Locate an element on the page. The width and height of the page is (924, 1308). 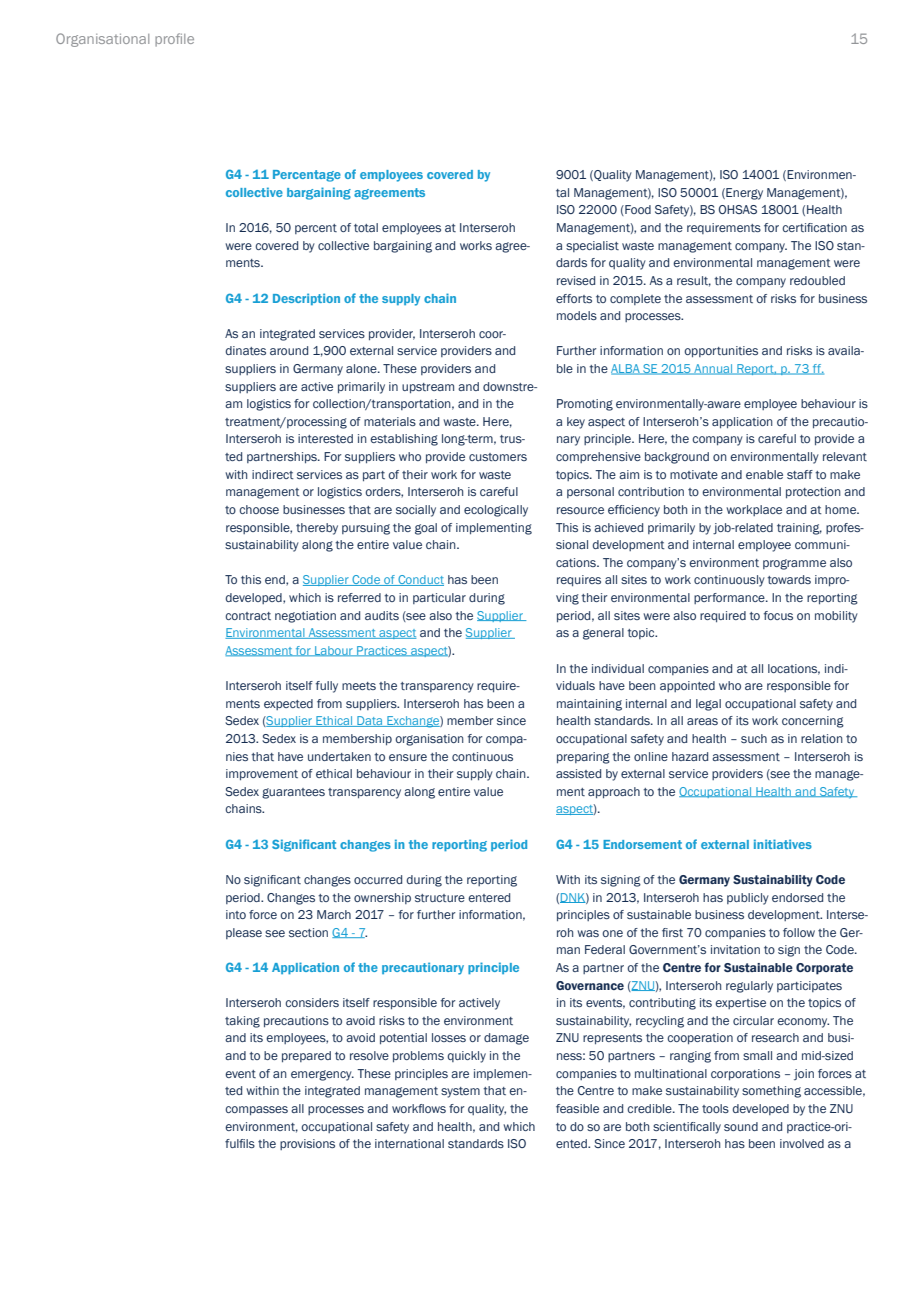
towards is located at coordinates (789, 579).
